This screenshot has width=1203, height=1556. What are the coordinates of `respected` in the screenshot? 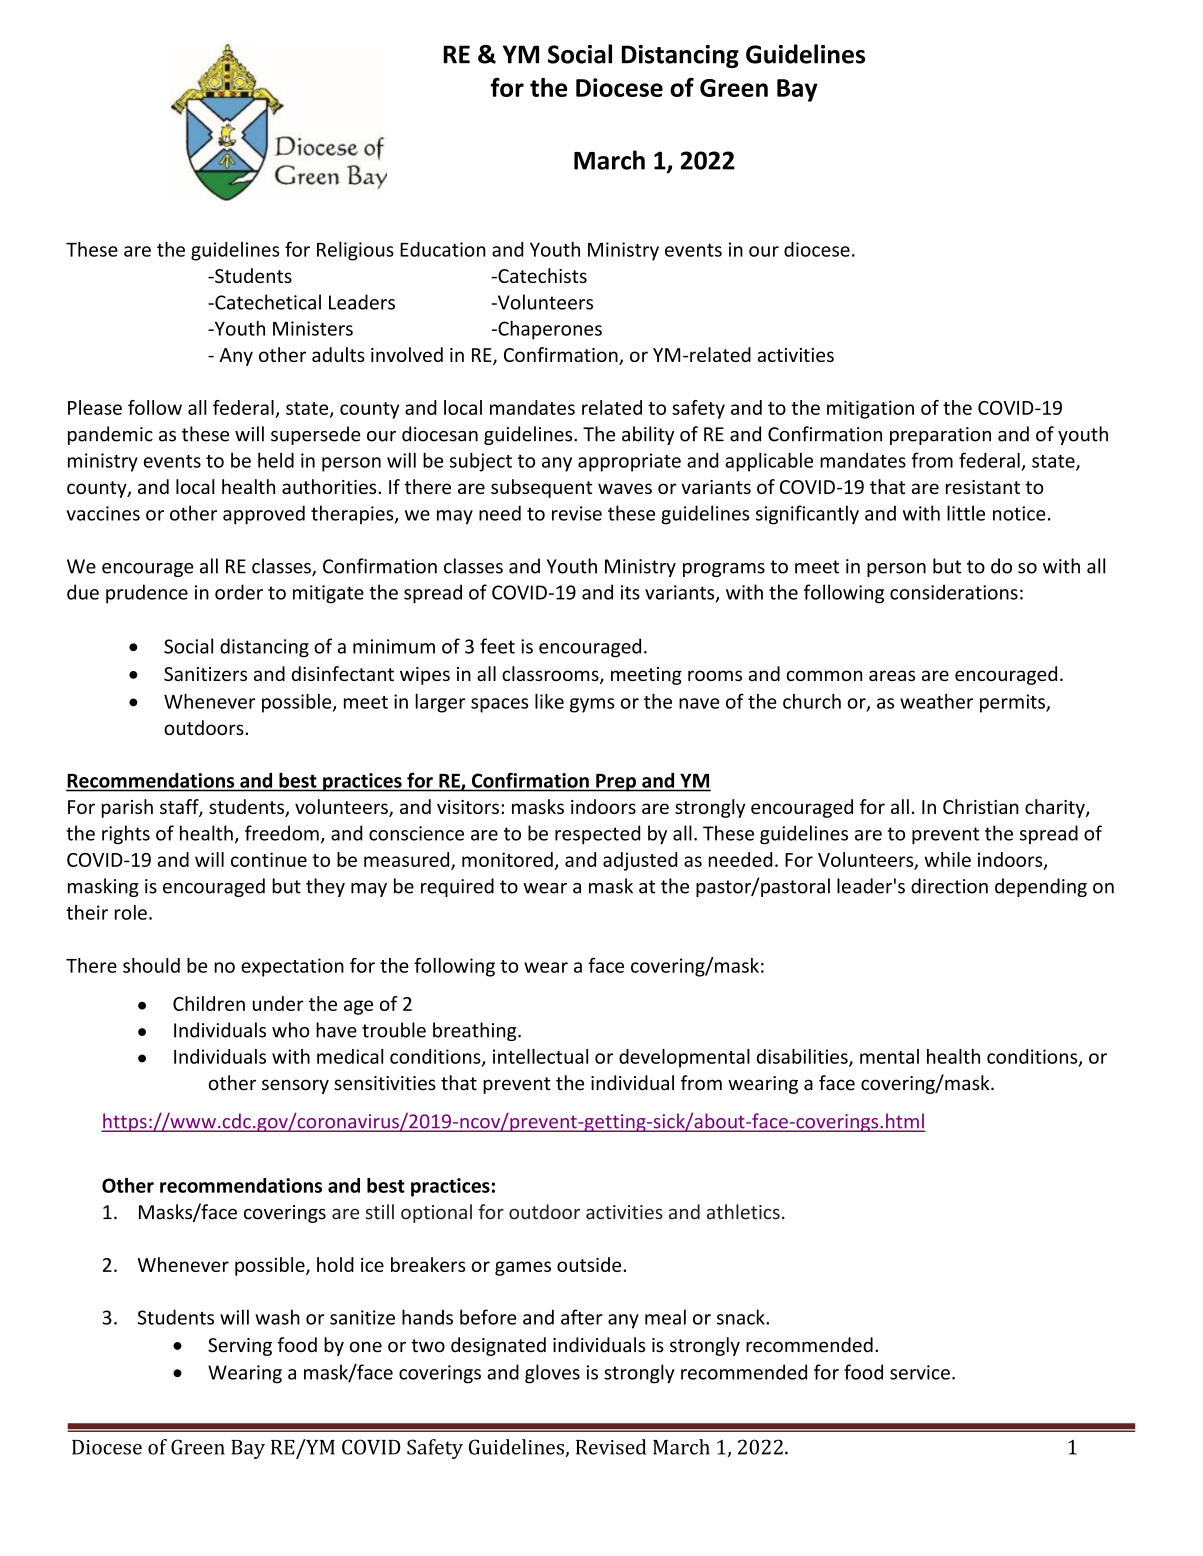 It's located at (597, 834).
